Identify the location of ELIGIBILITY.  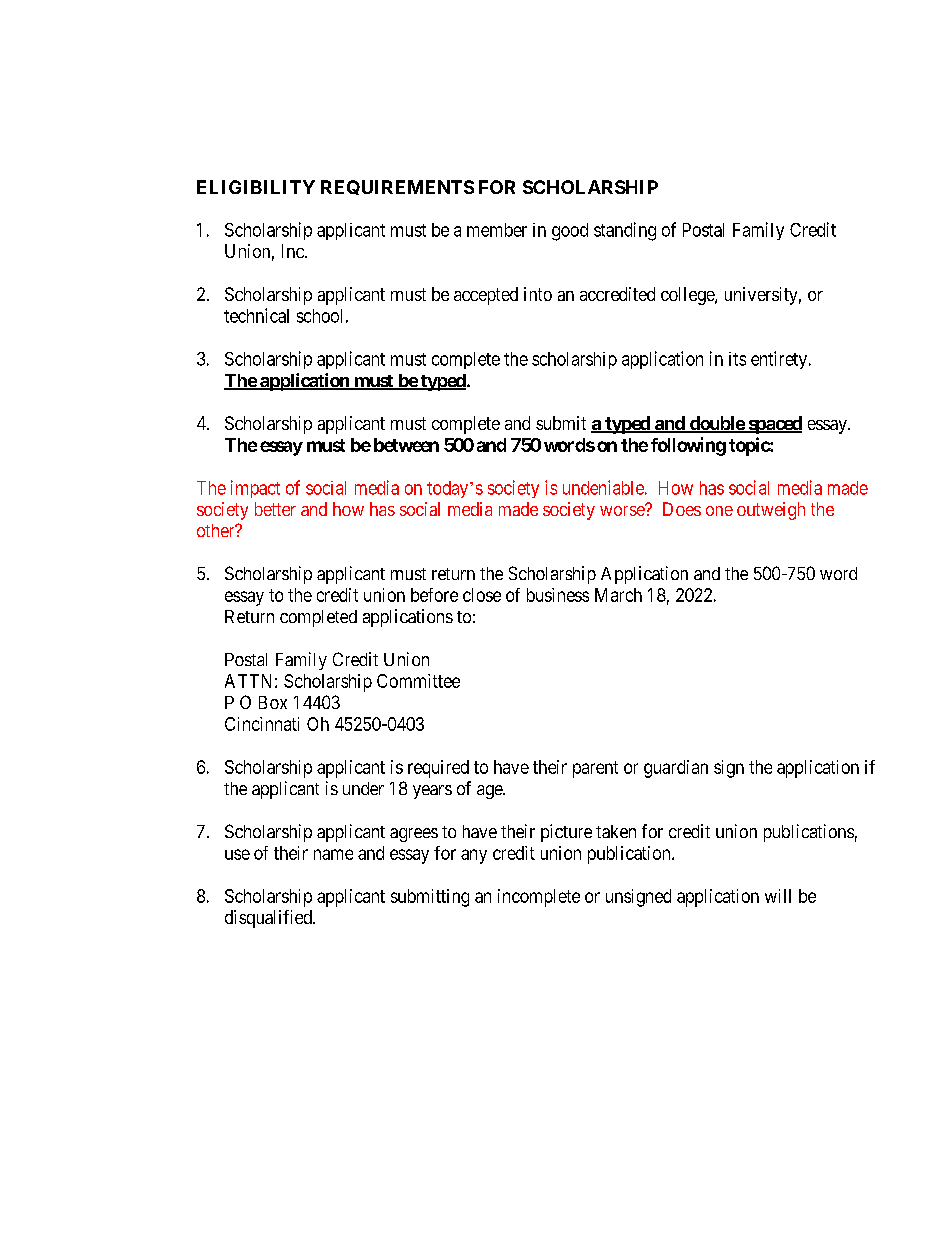
(256, 187).
